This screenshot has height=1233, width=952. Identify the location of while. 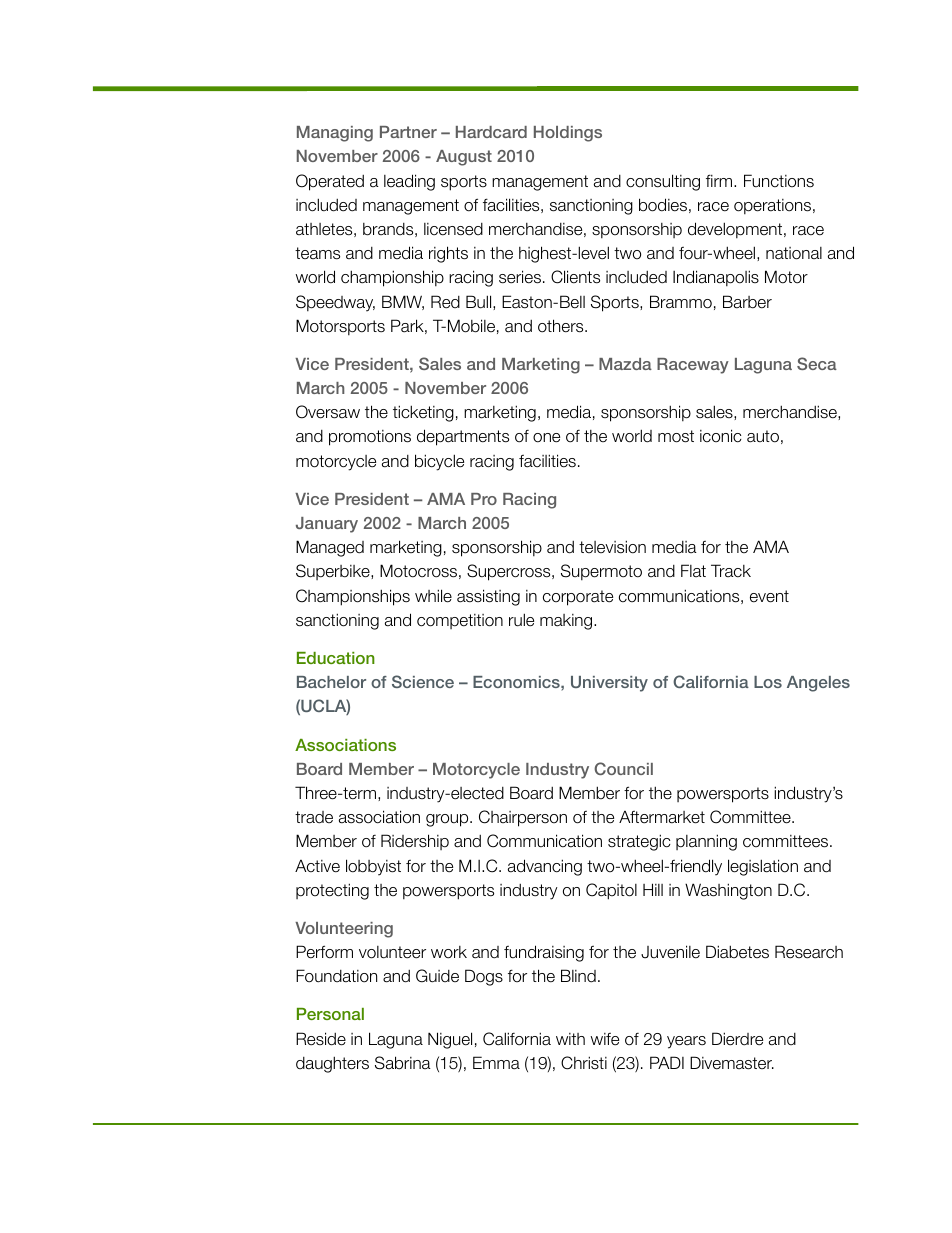
(433, 596).
